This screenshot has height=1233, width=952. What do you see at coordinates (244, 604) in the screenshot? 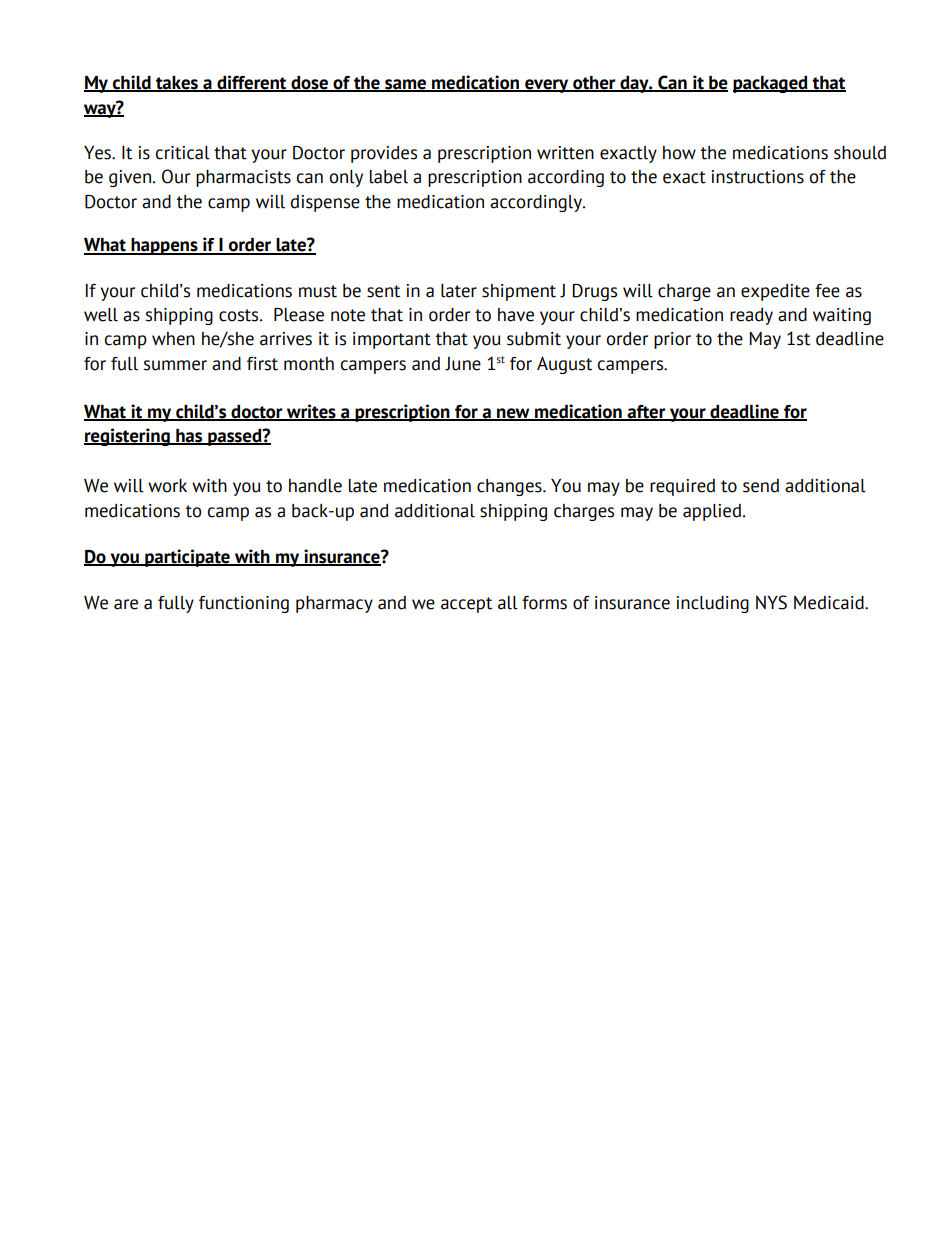
I see `functioning` at bounding box center [244, 604].
